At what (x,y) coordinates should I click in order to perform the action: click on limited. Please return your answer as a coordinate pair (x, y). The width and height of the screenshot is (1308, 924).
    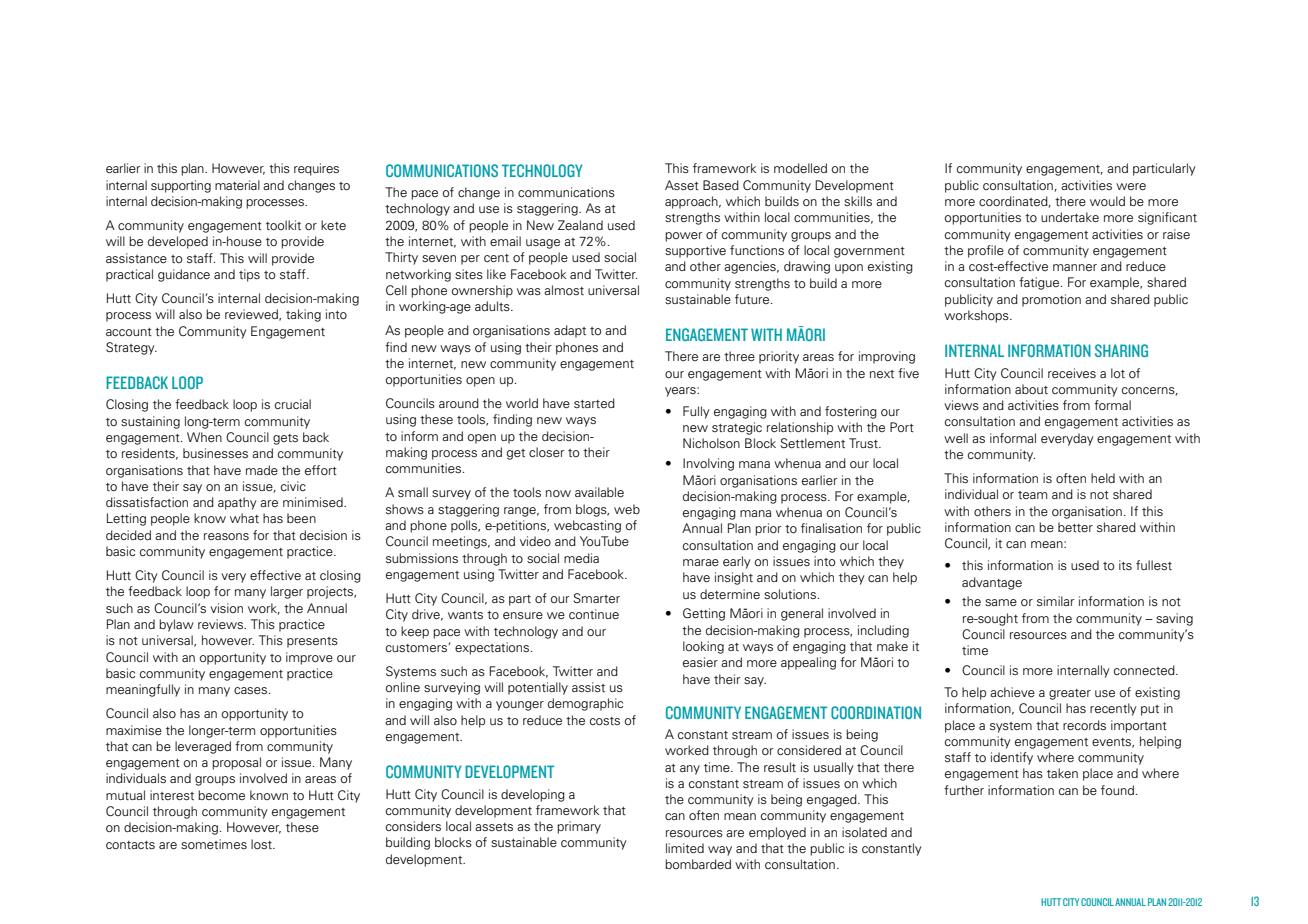
    Looking at the image, I should click on (685, 848).
